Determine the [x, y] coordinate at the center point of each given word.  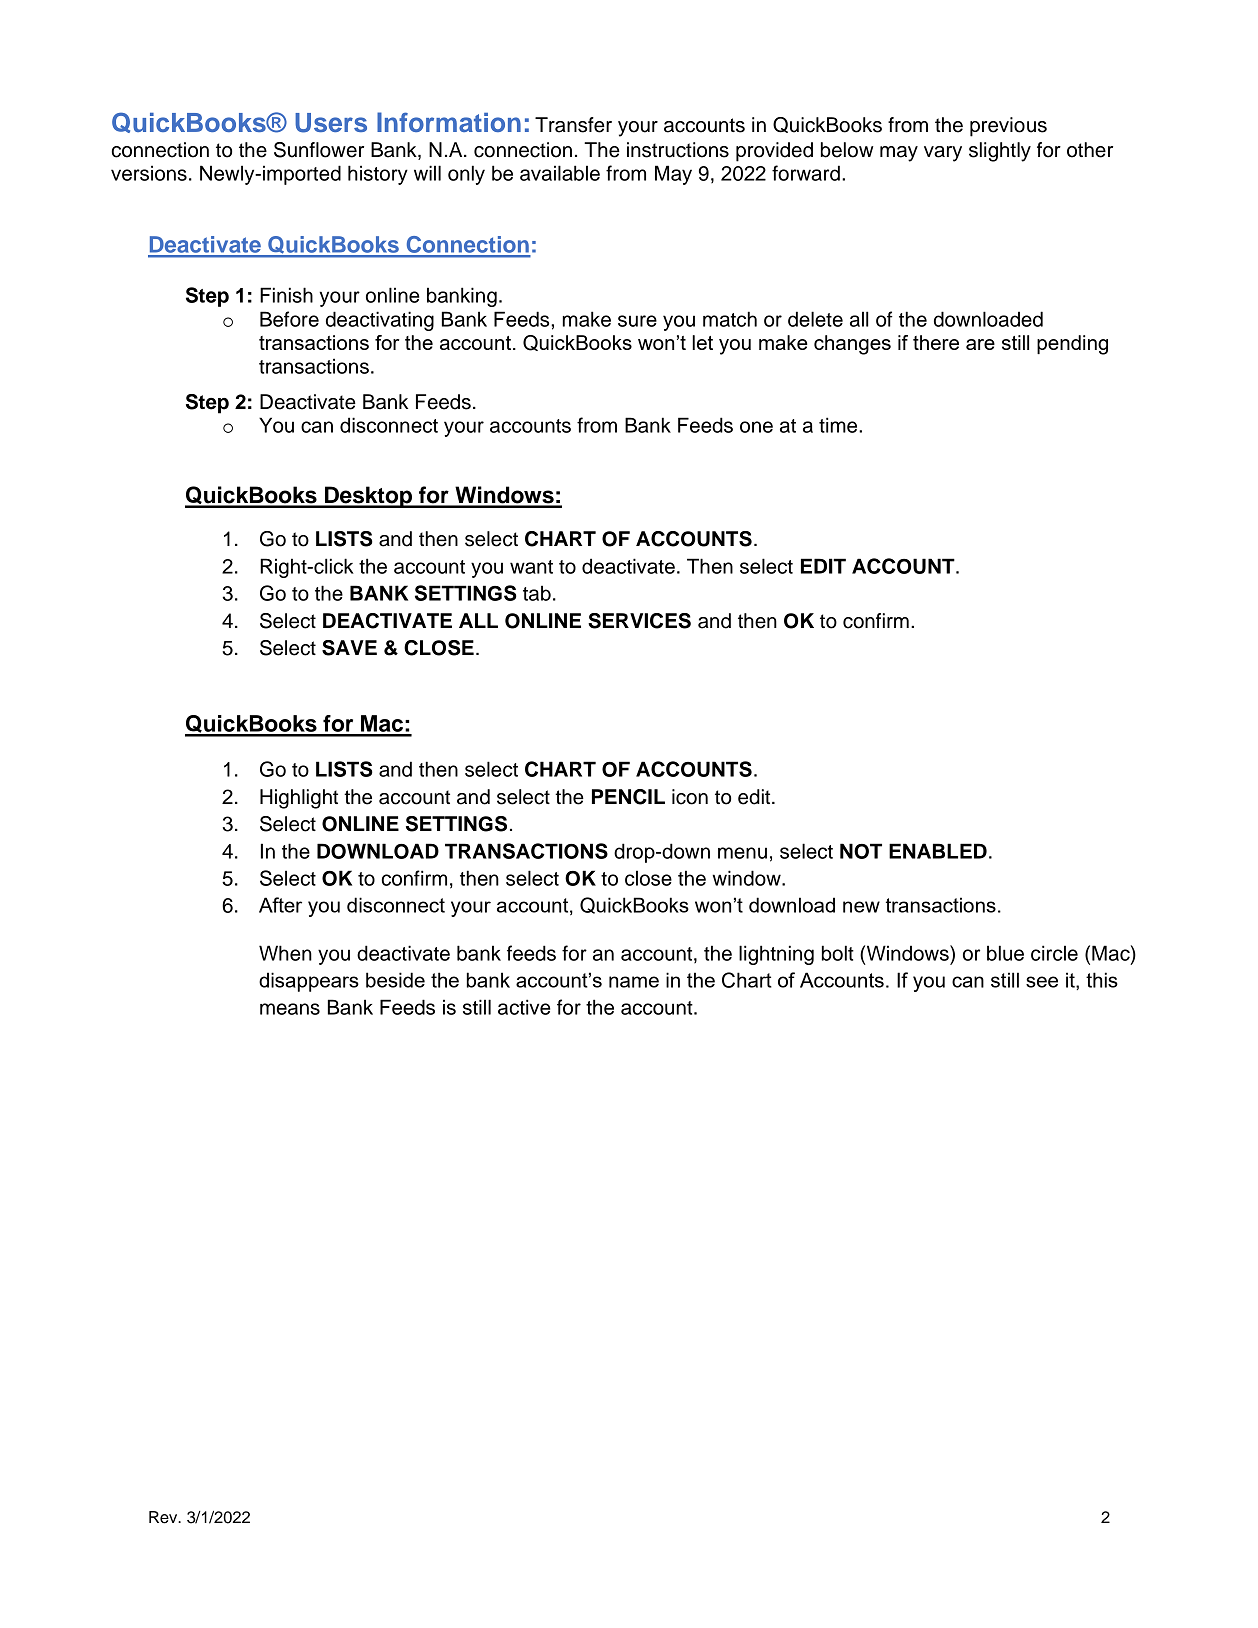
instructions [678, 150]
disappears [309, 982]
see [1042, 982]
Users [331, 123]
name [634, 982]
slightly [1000, 152]
